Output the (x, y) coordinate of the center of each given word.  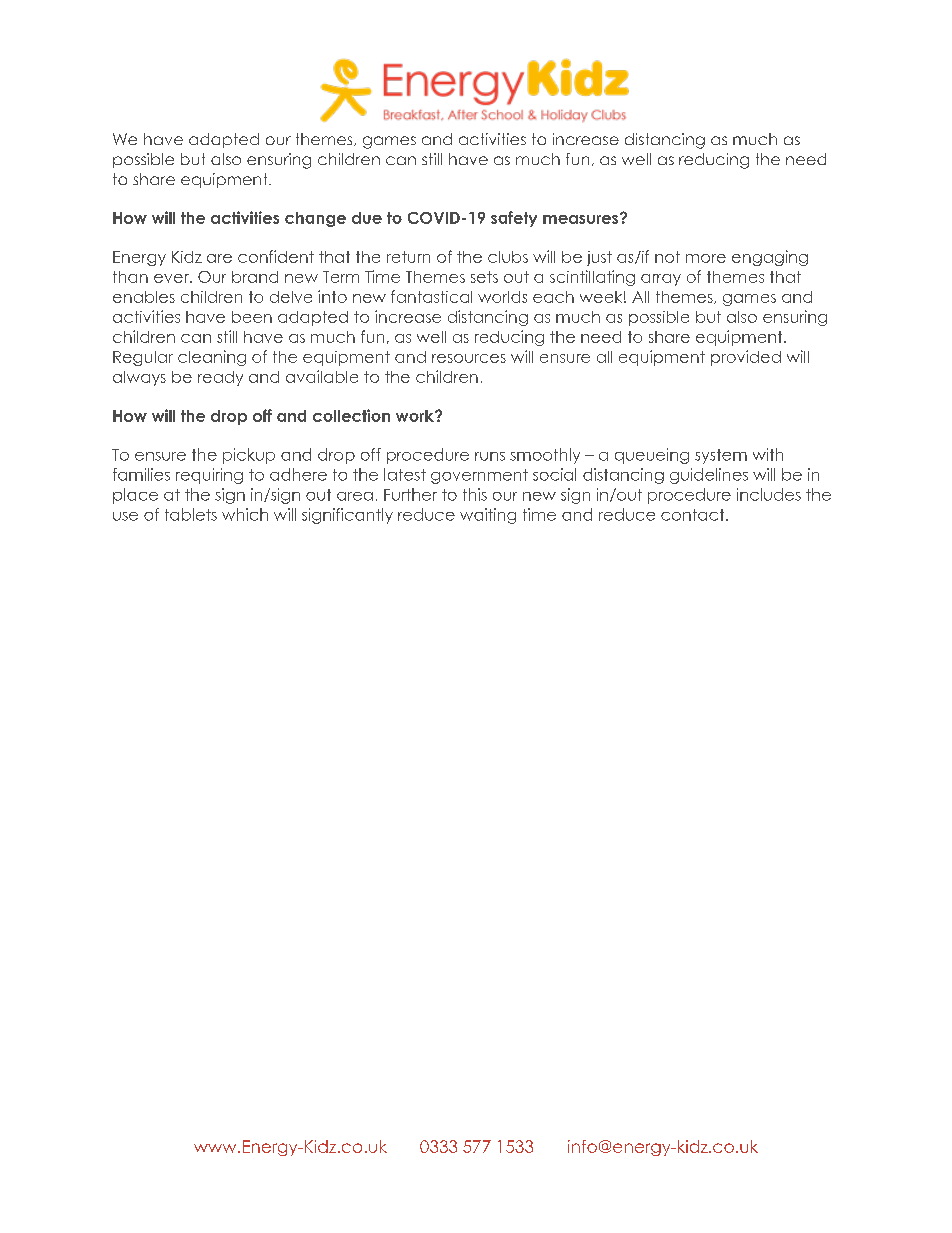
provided (746, 358)
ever (172, 278)
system (721, 456)
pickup (249, 456)
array (661, 280)
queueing (652, 456)
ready (220, 378)
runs (490, 456)
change (315, 219)
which (245, 514)
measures (582, 218)
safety (514, 219)
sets (484, 277)
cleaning (212, 358)
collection (351, 415)
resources (469, 358)
